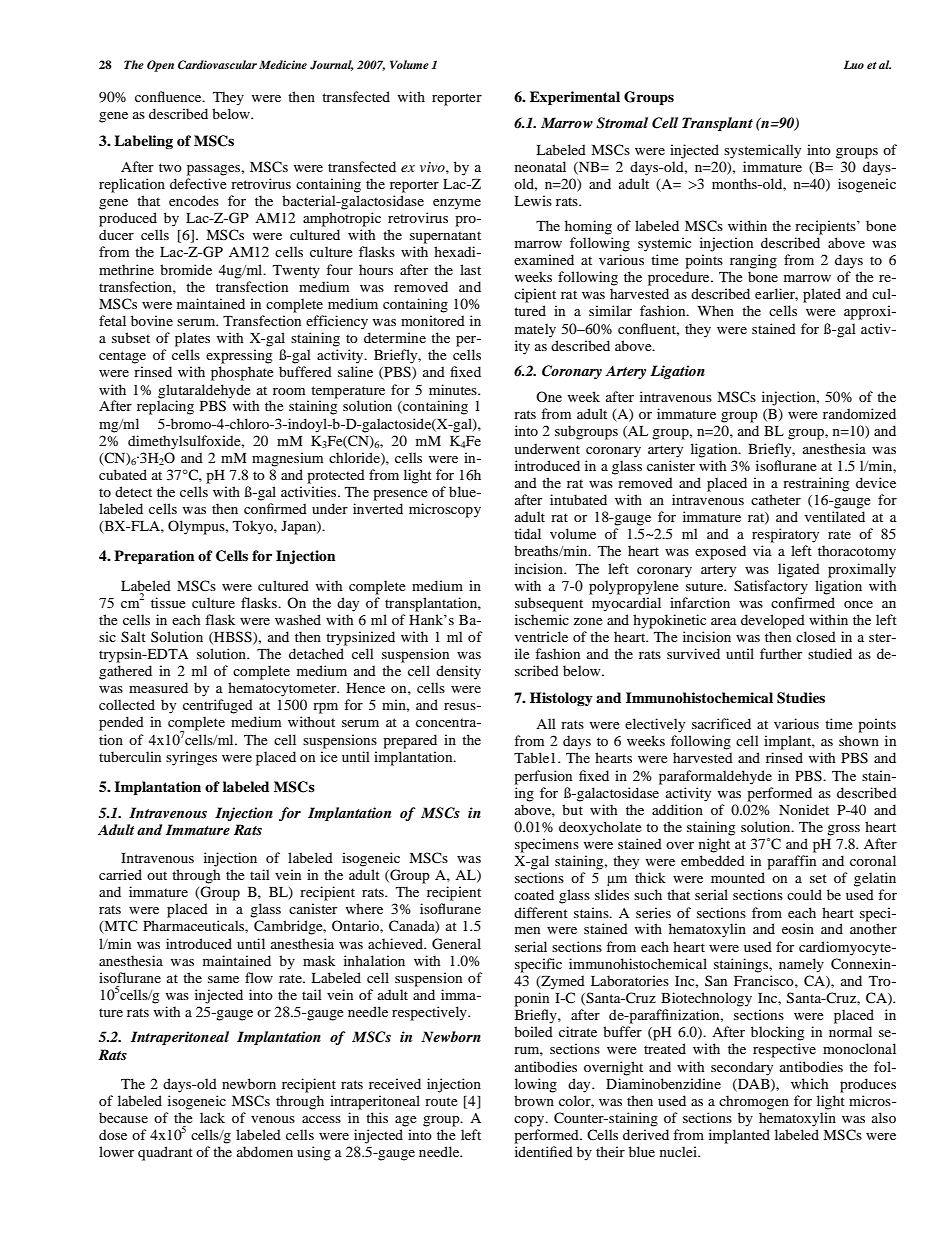 This page has width=952, height=1233. I want to click on same, so click(223, 979).
